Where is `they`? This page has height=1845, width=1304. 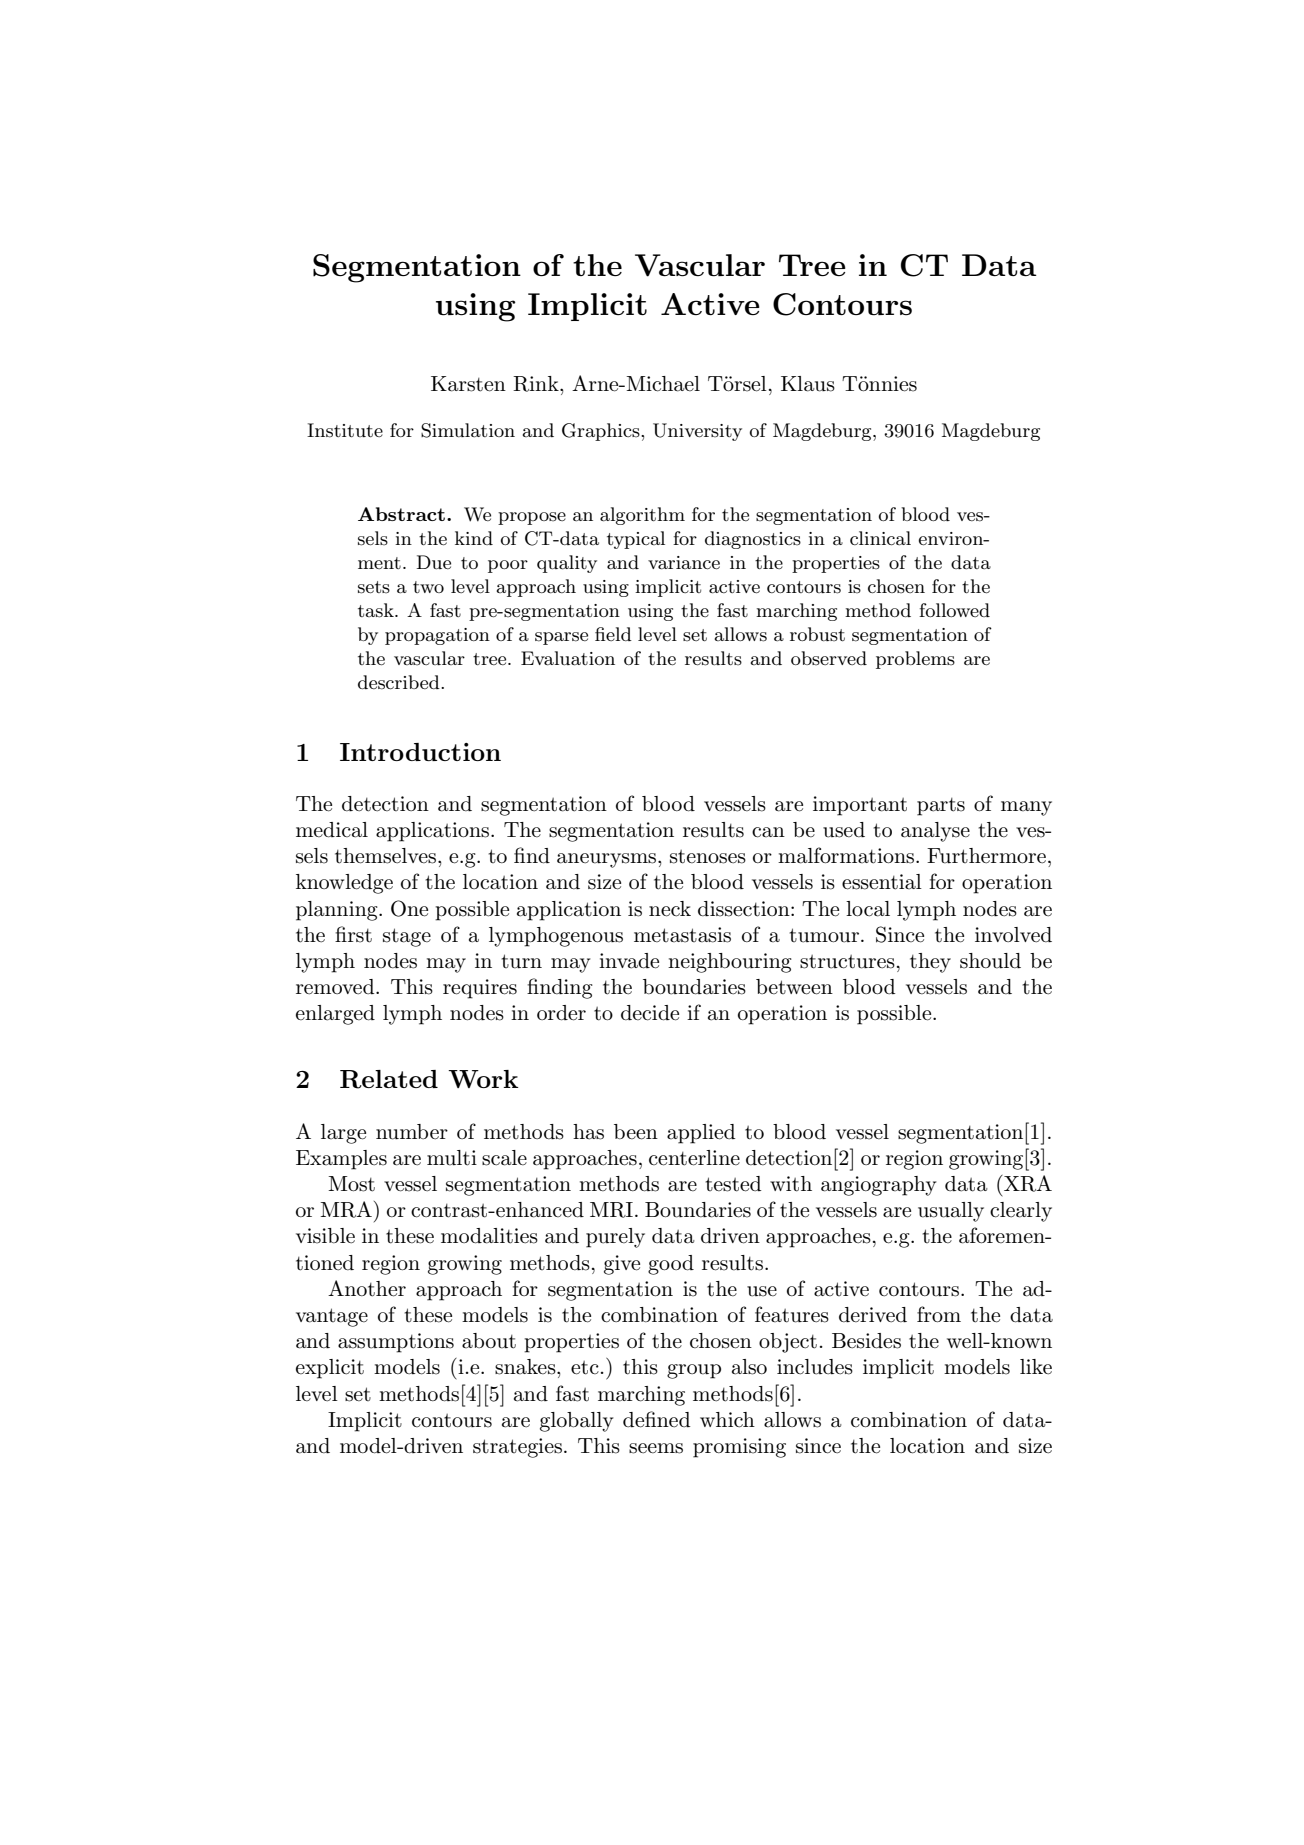
they is located at coordinates (930, 963).
